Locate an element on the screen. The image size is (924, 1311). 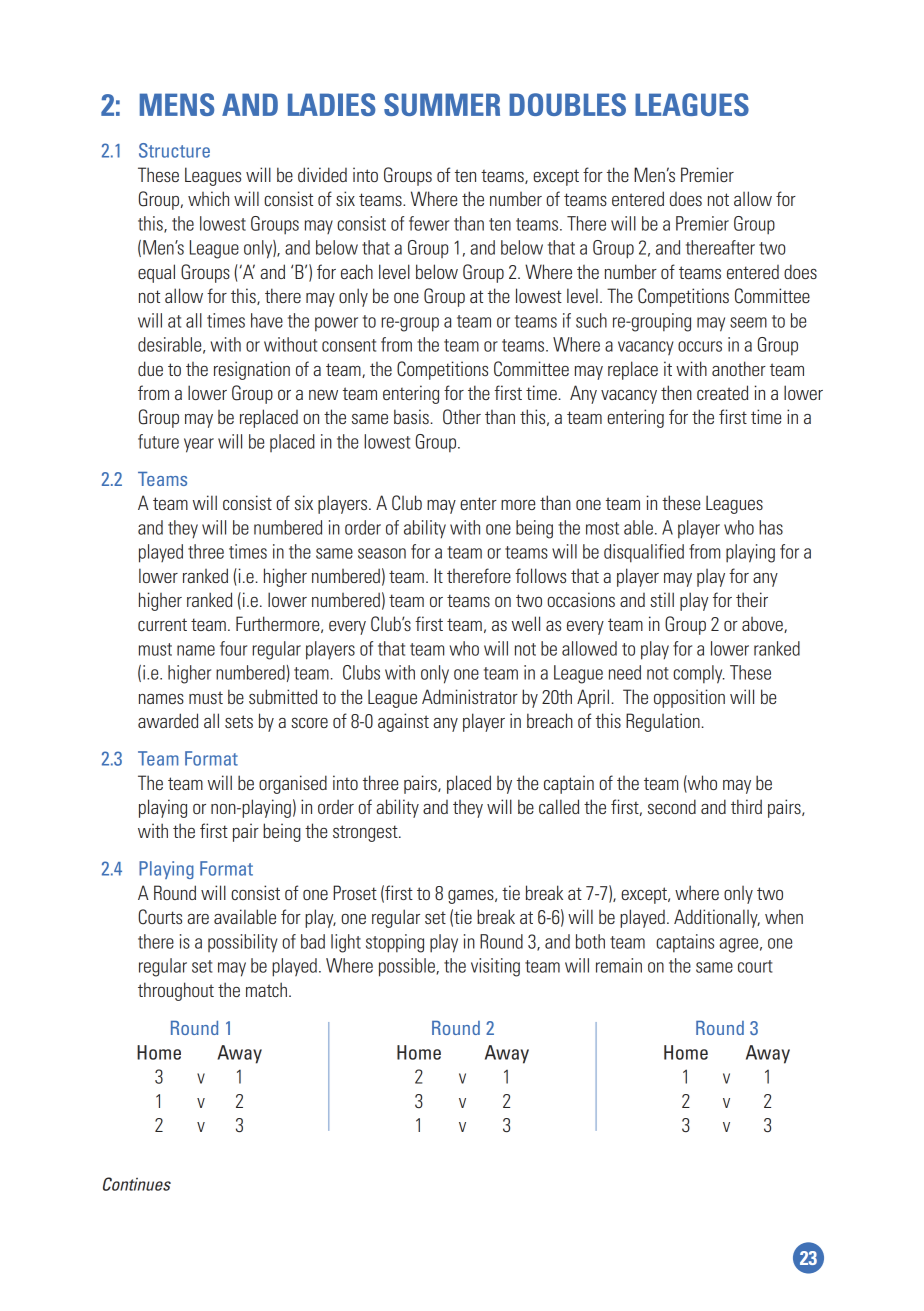
remain is located at coordinates (619, 965).
